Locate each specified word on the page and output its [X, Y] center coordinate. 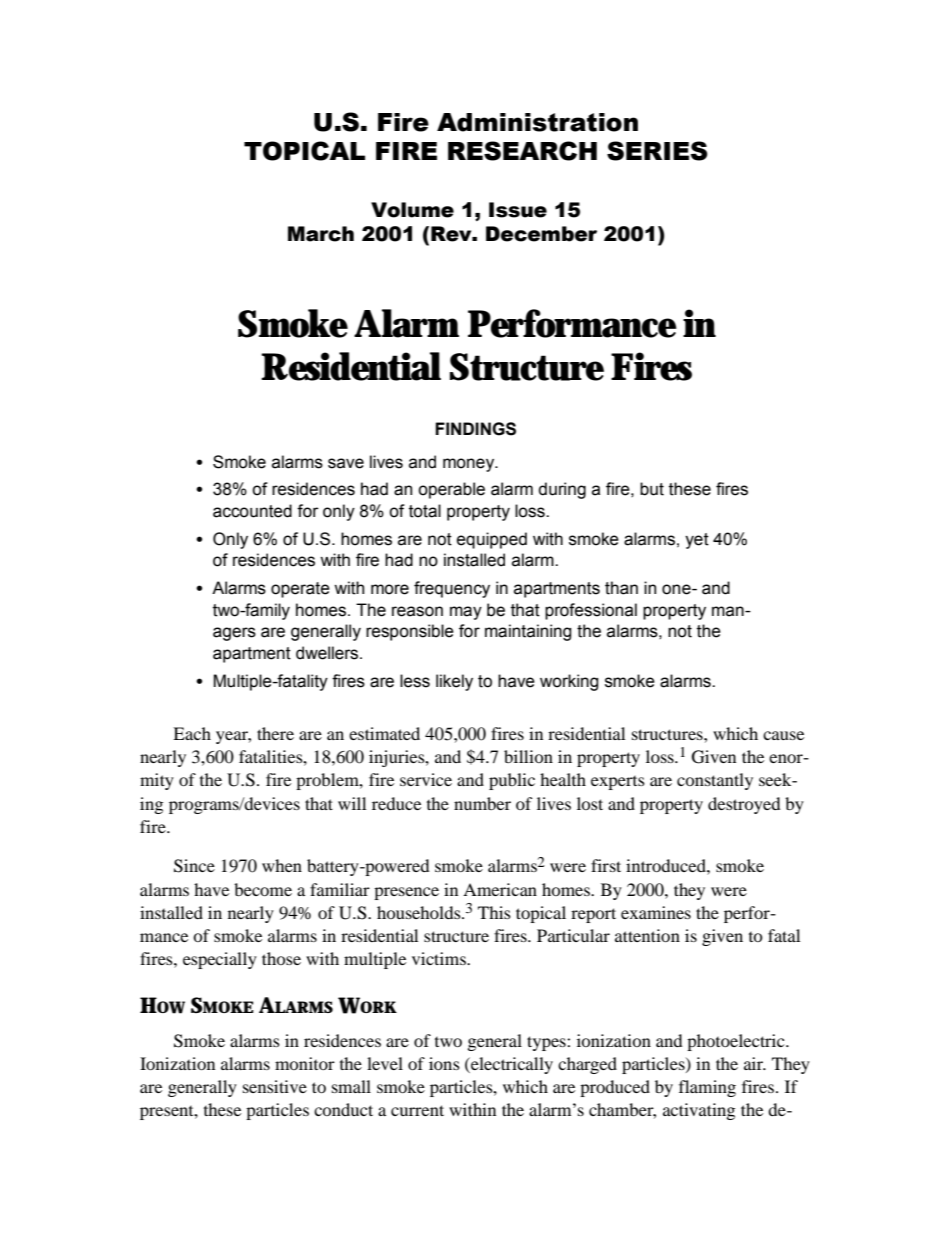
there [275, 733]
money [470, 465]
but [652, 489]
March [321, 234]
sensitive [275, 1086]
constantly [715, 781]
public [512, 781]
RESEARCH [522, 151]
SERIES [657, 151]
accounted [252, 511]
